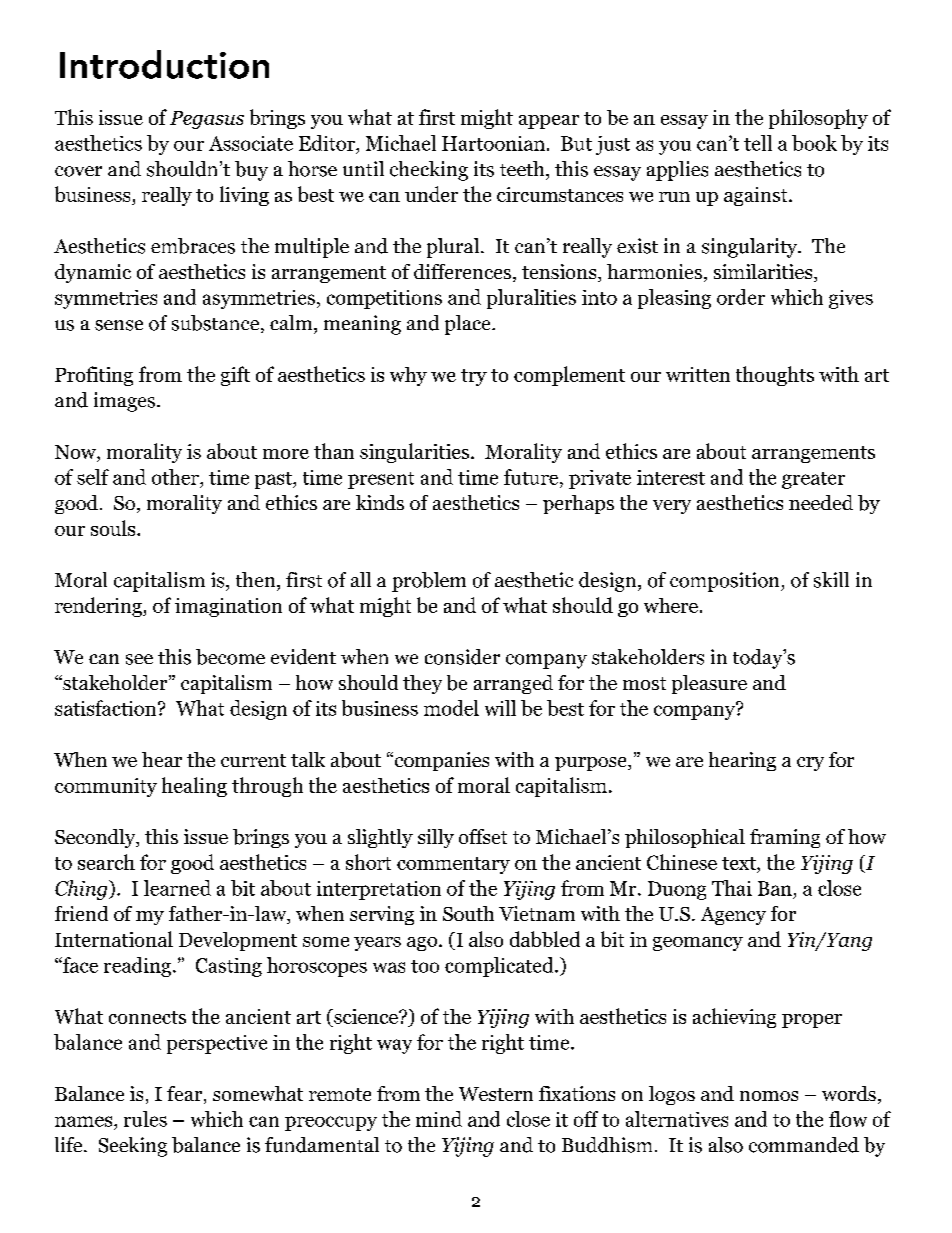 This screenshot has width=952, height=1233. I want to click on mind, so click(439, 1119).
